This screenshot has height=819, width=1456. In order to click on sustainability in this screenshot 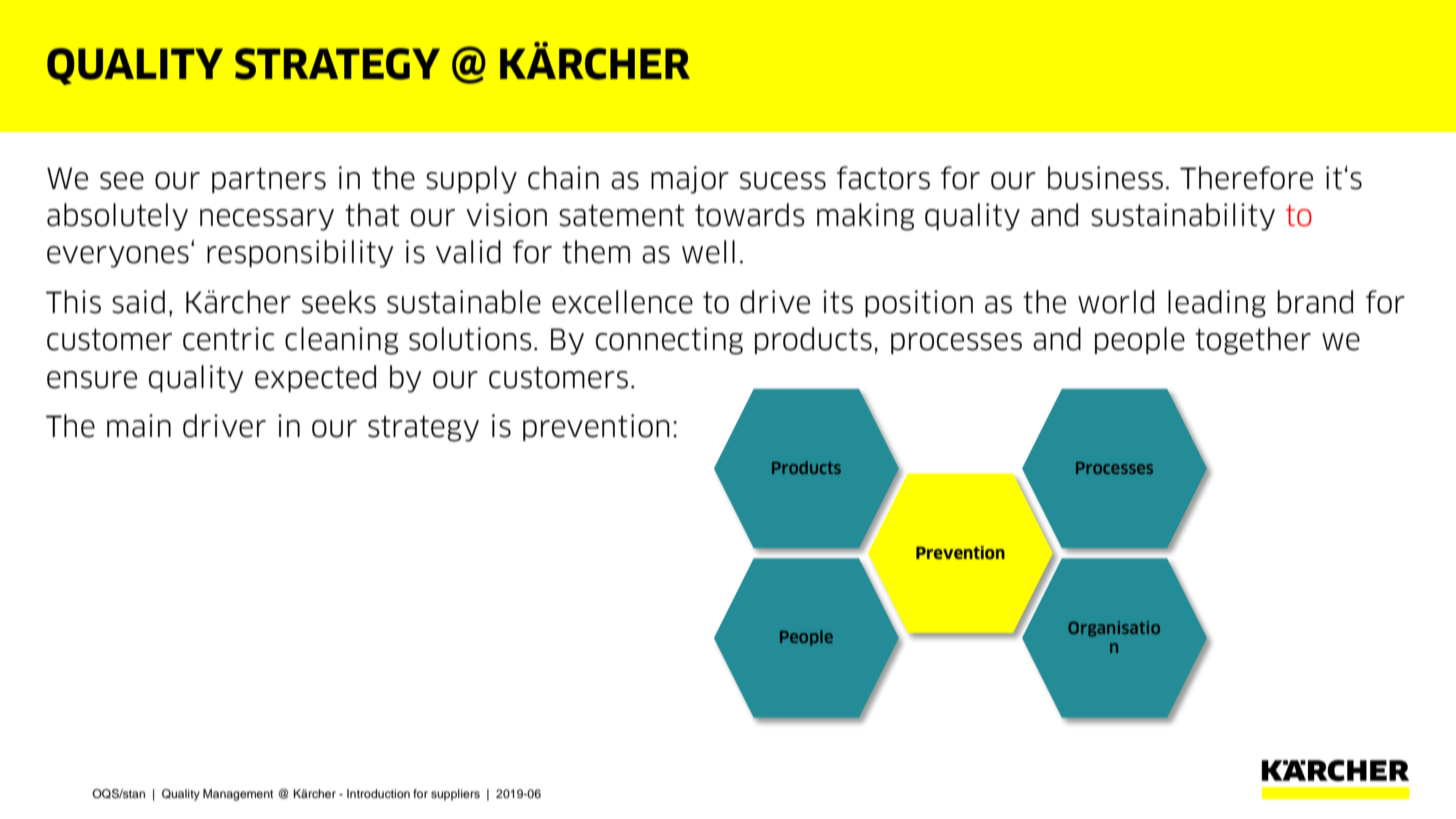, I will do `click(1183, 217)`.
